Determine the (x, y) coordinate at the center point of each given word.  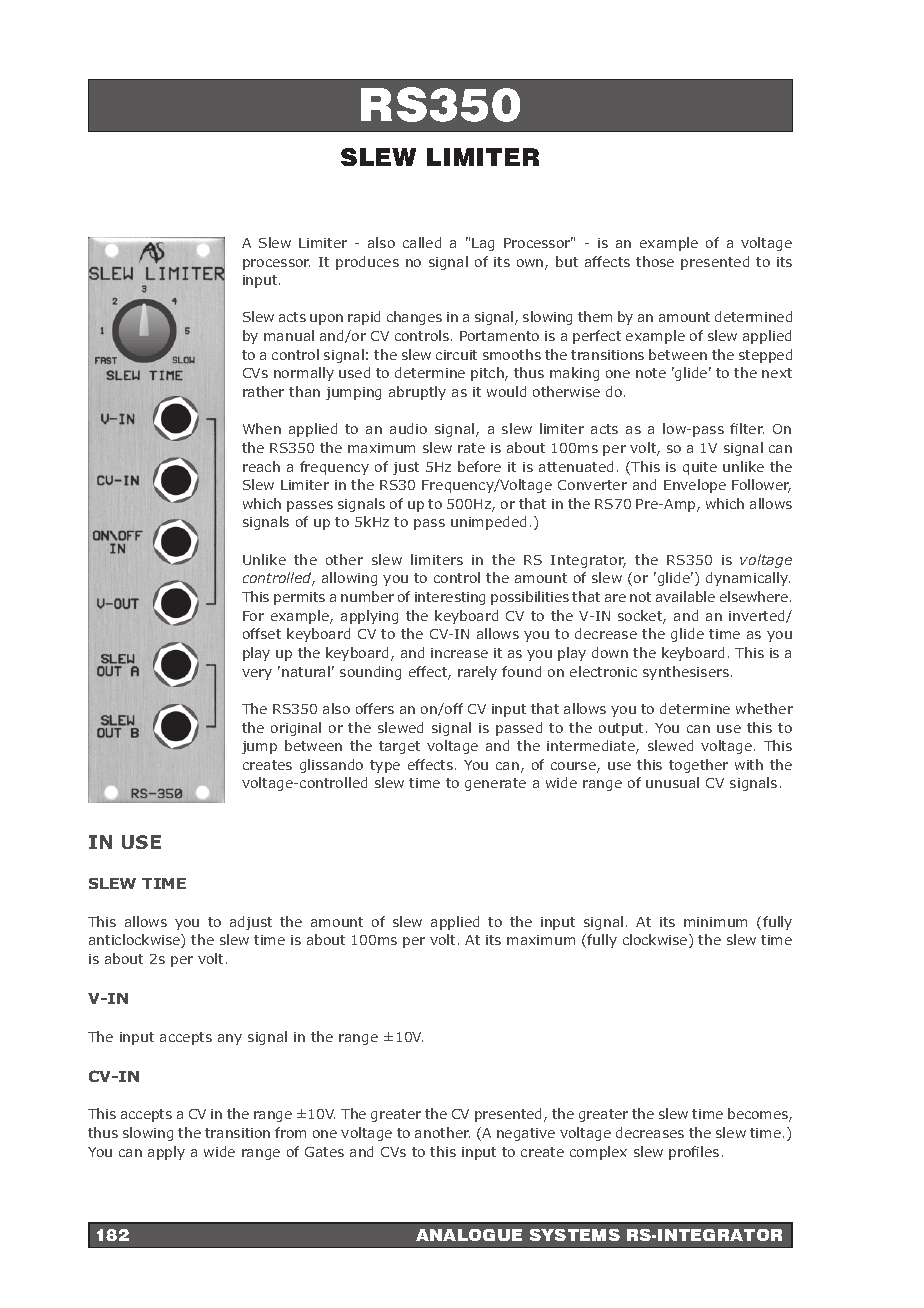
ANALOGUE (469, 1235)
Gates (324, 1152)
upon (326, 319)
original (296, 729)
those (655, 261)
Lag (483, 244)
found (521, 671)
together (698, 766)
